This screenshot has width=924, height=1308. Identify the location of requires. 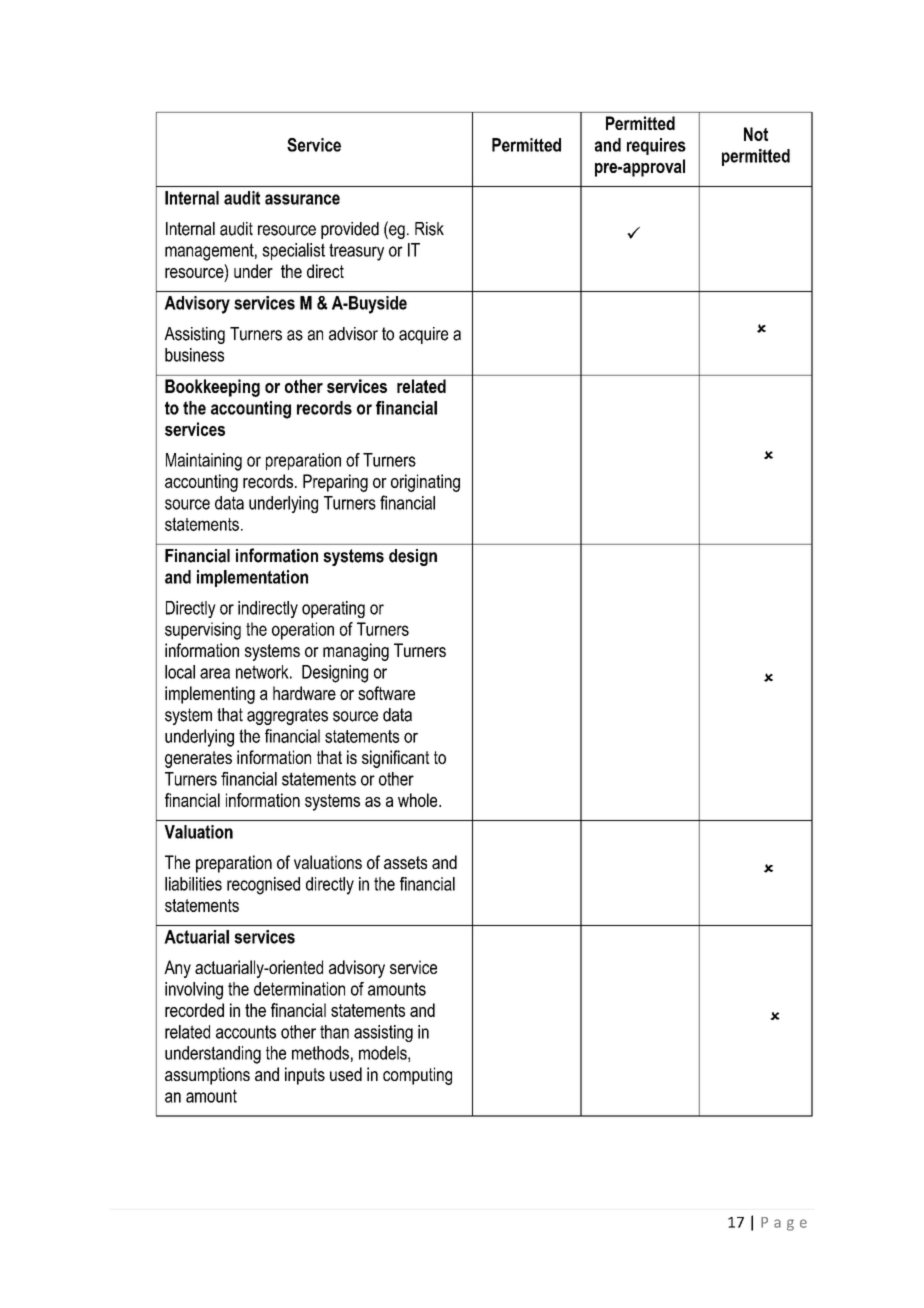
(656, 146).
